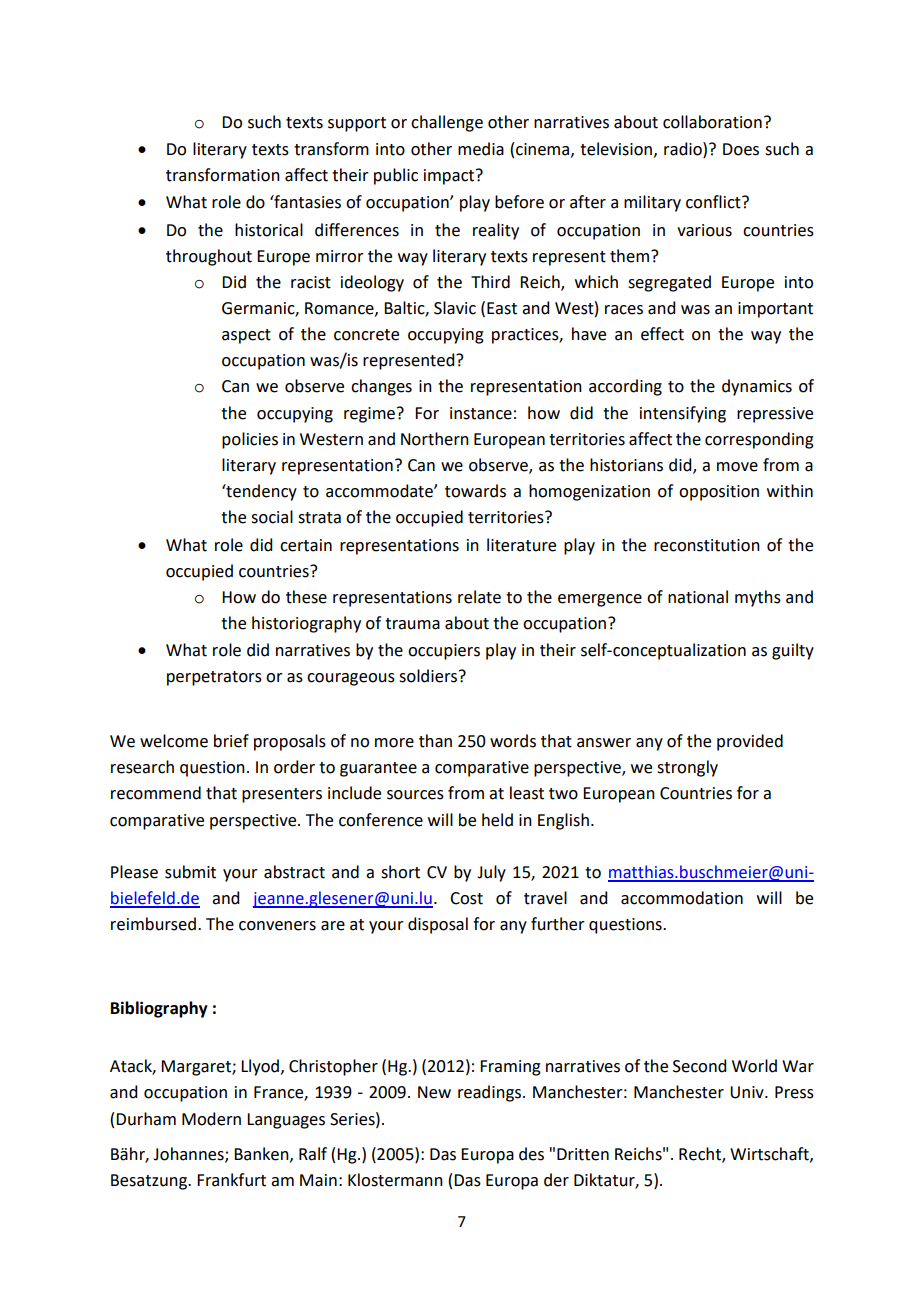 The height and width of the document is (1308, 924). I want to click on aspect, so click(246, 336).
